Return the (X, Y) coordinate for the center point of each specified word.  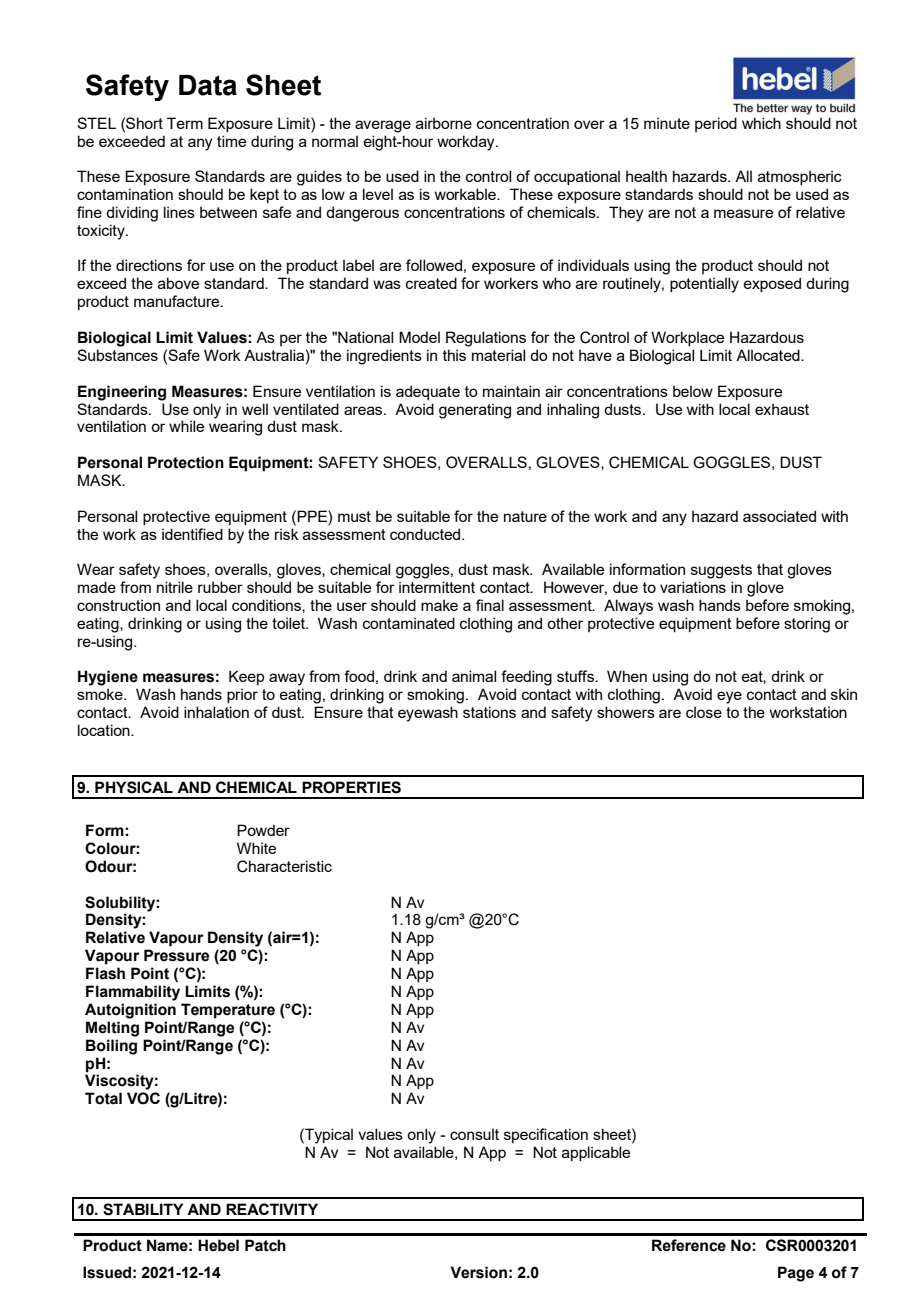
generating (475, 411)
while (186, 426)
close (704, 712)
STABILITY (143, 1209)
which (761, 123)
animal (474, 676)
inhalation (216, 712)
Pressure (176, 955)
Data (208, 85)
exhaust (782, 409)
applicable (596, 1153)
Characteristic (284, 866)
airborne (444, 123)
